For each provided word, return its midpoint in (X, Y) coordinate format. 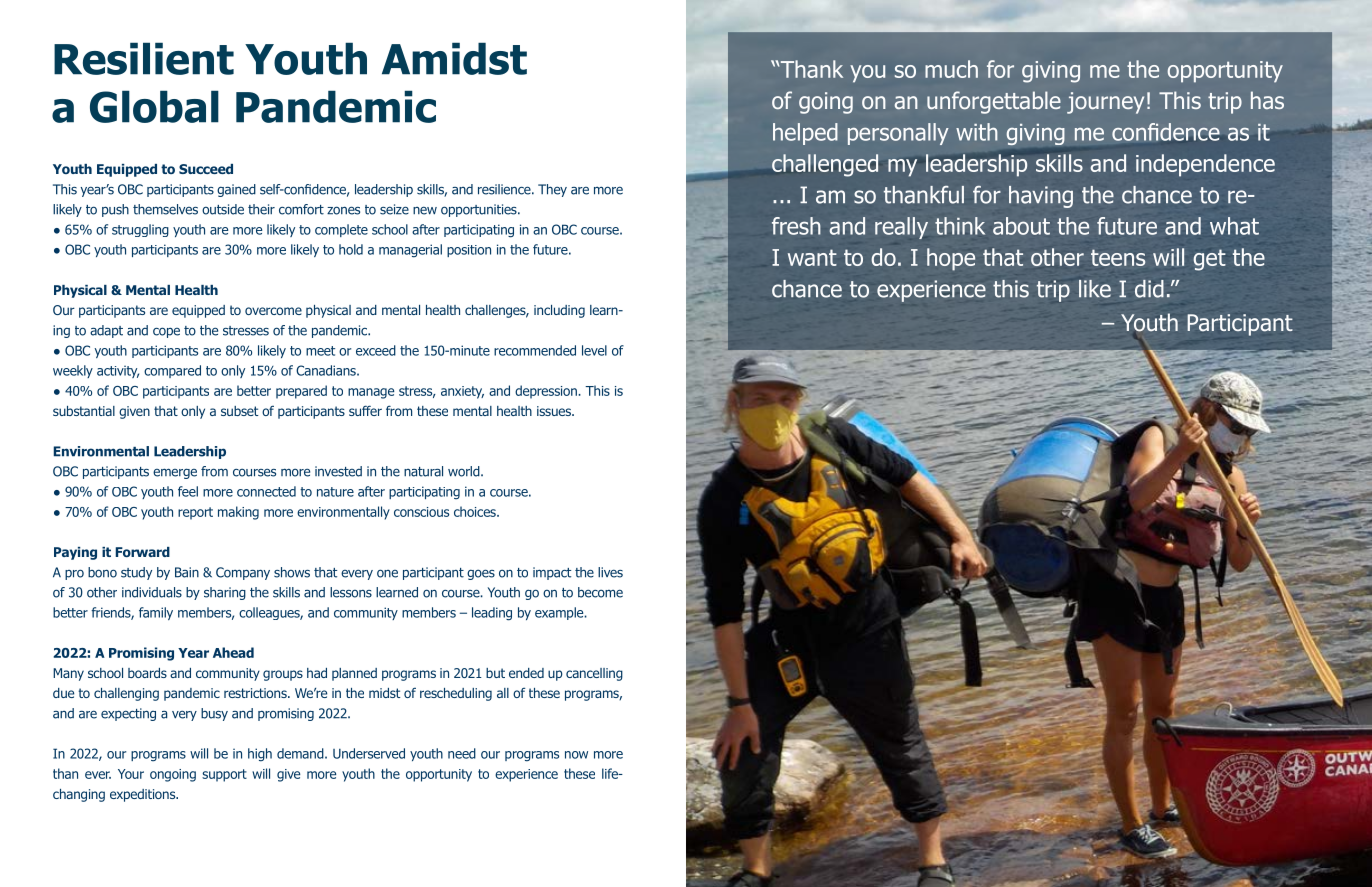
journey (1105, 103)
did (1149, 289)
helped (805, 134)
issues (555, 411)
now (576, 755)
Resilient (144, 58)
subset (239, 411)
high (260, 755)
